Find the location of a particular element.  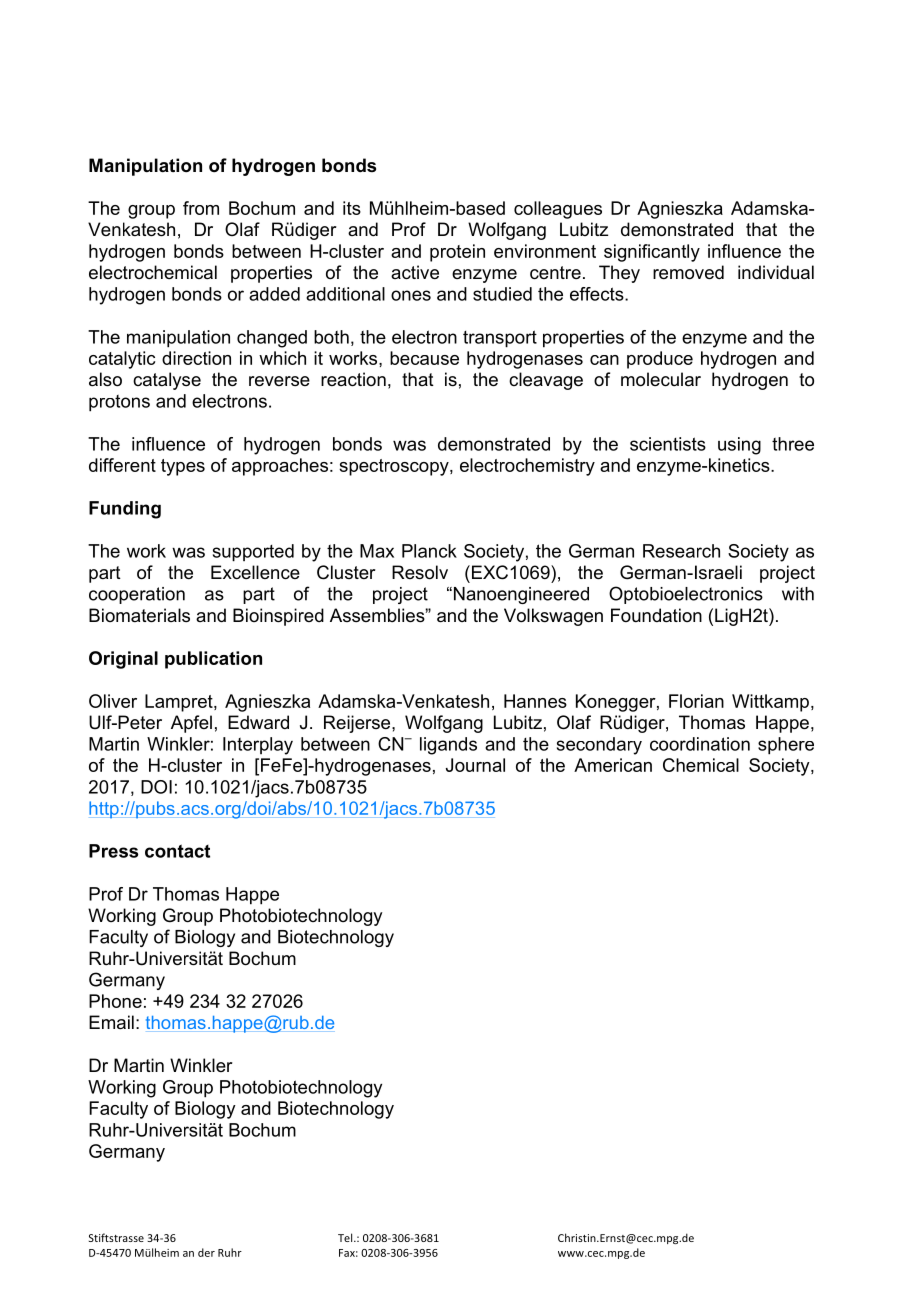

Email is located at coordinates (111, 1022).
